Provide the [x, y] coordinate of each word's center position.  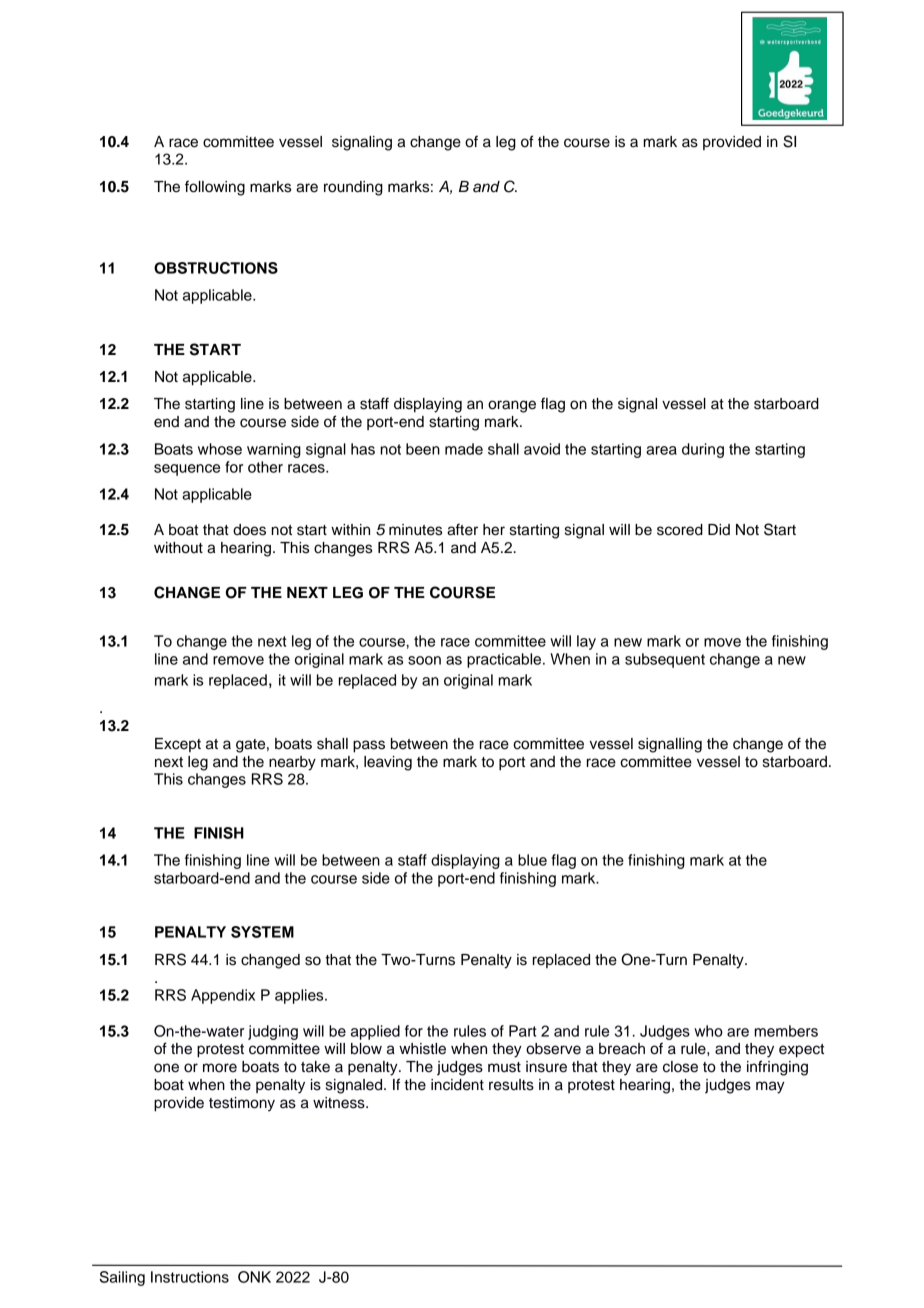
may [770, 1087]
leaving [388, 763]
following [215, 188]
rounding [353, 188]
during [703, 450]
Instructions [190, 1277]
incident [457, 1085]
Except [178, 745]
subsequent [665, 660]
